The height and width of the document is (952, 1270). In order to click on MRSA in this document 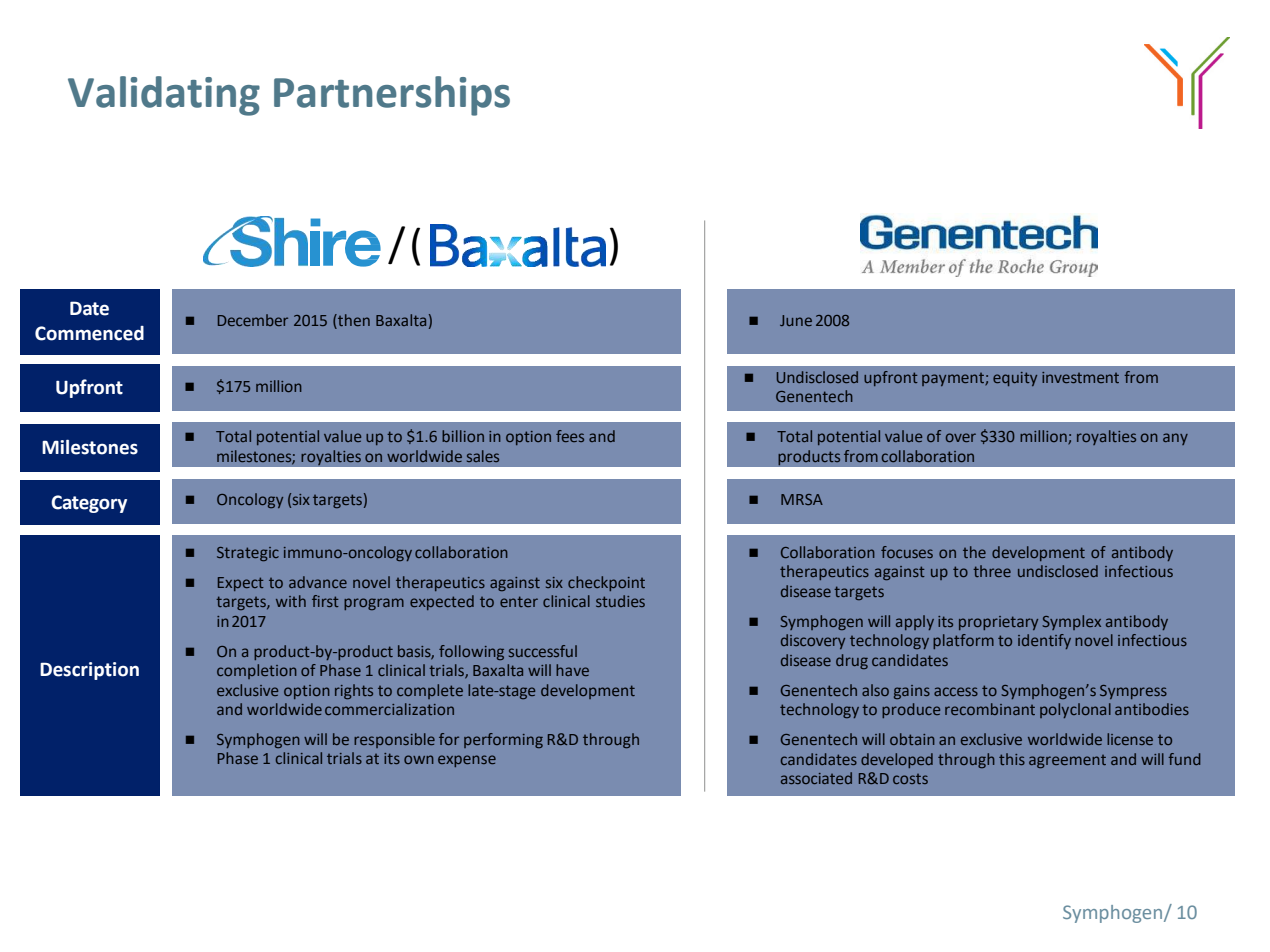, I will do `click(802, 499)`.
